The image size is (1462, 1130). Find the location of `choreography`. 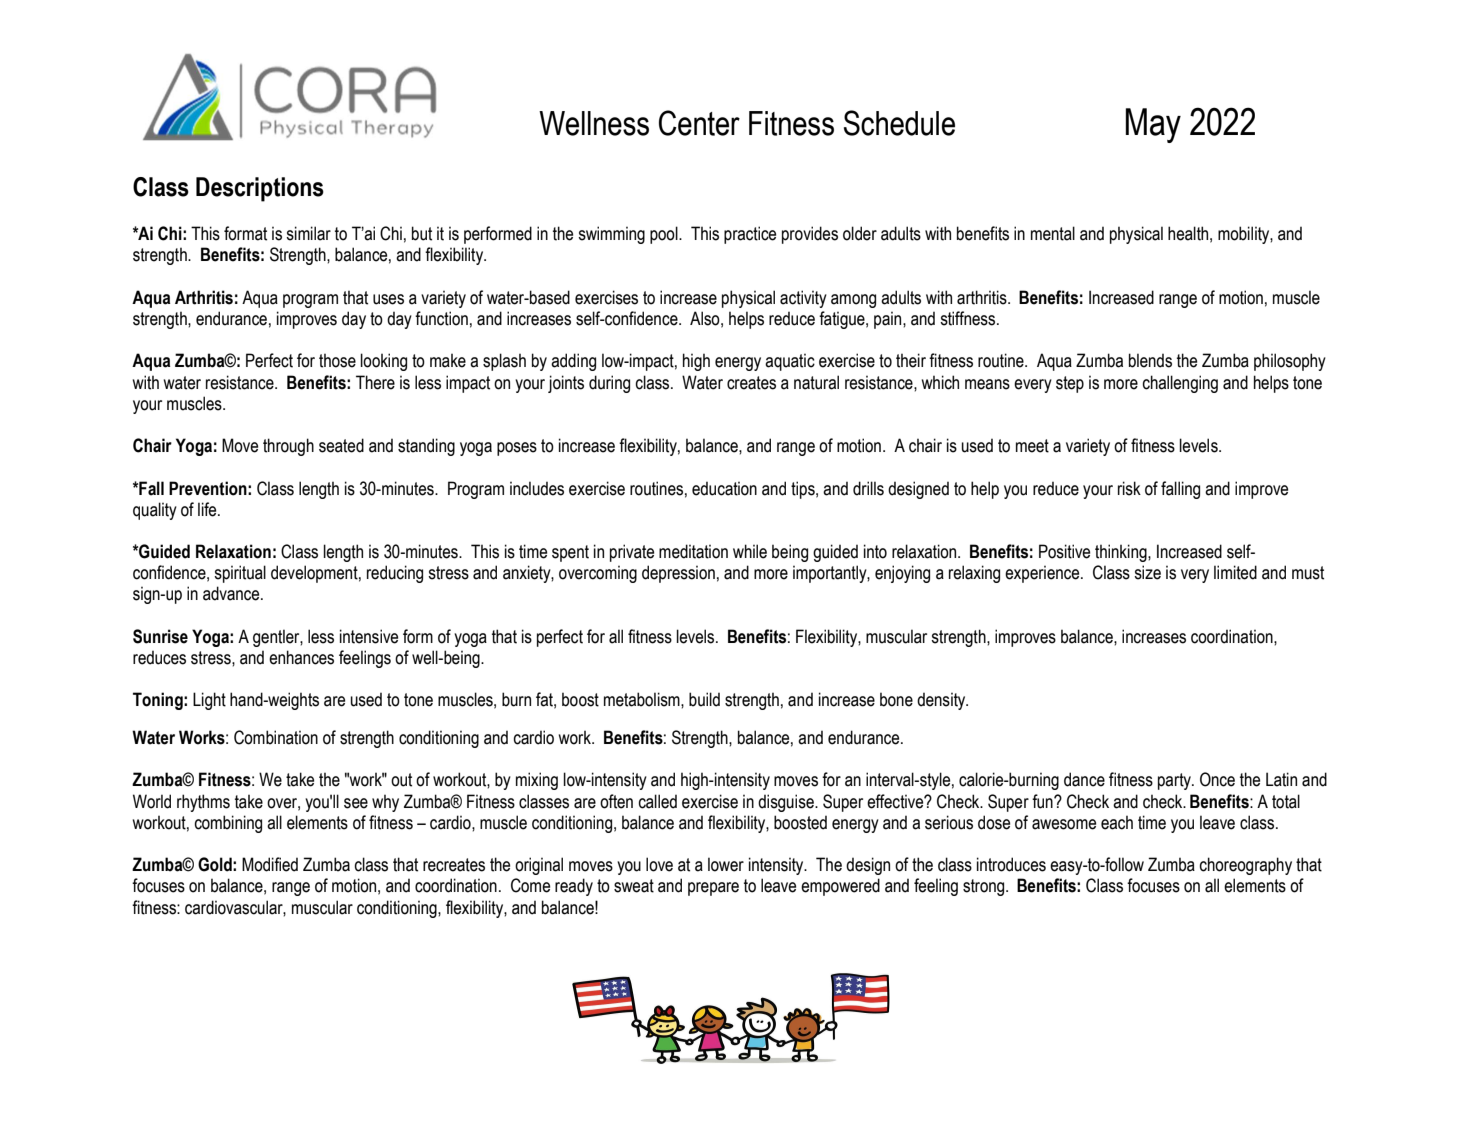

choreography is located at coordinates (1245, 866).
